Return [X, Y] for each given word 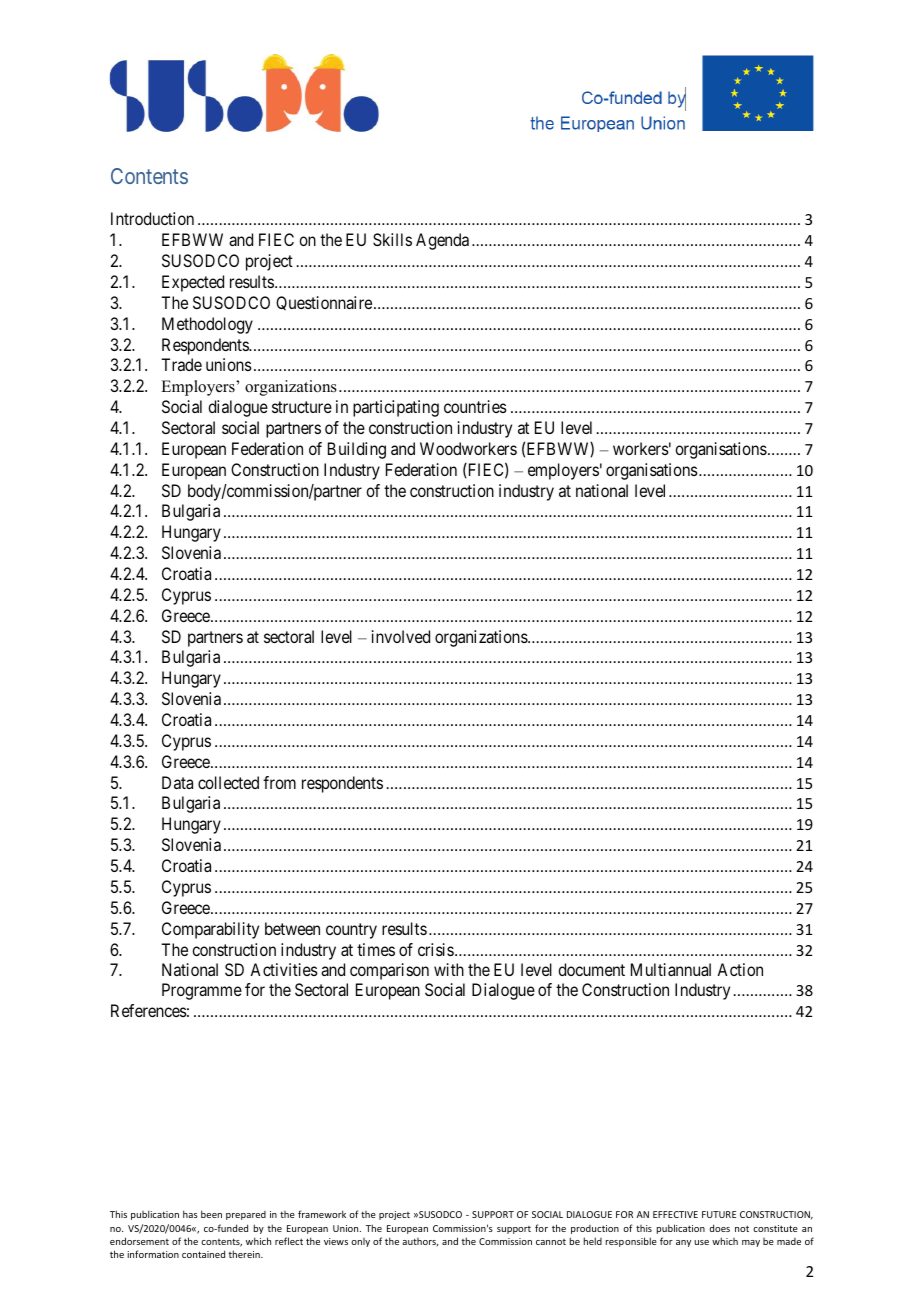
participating [396, 408]
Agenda [442, 241]
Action [740, 969]
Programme [202, 991]
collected [228, 782]
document [591, 969]
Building [357, 450]
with [449, 969]
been [211, 1214]
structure [302, 407]
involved [401, 636]
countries [475, 406]
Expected [193, 283]
